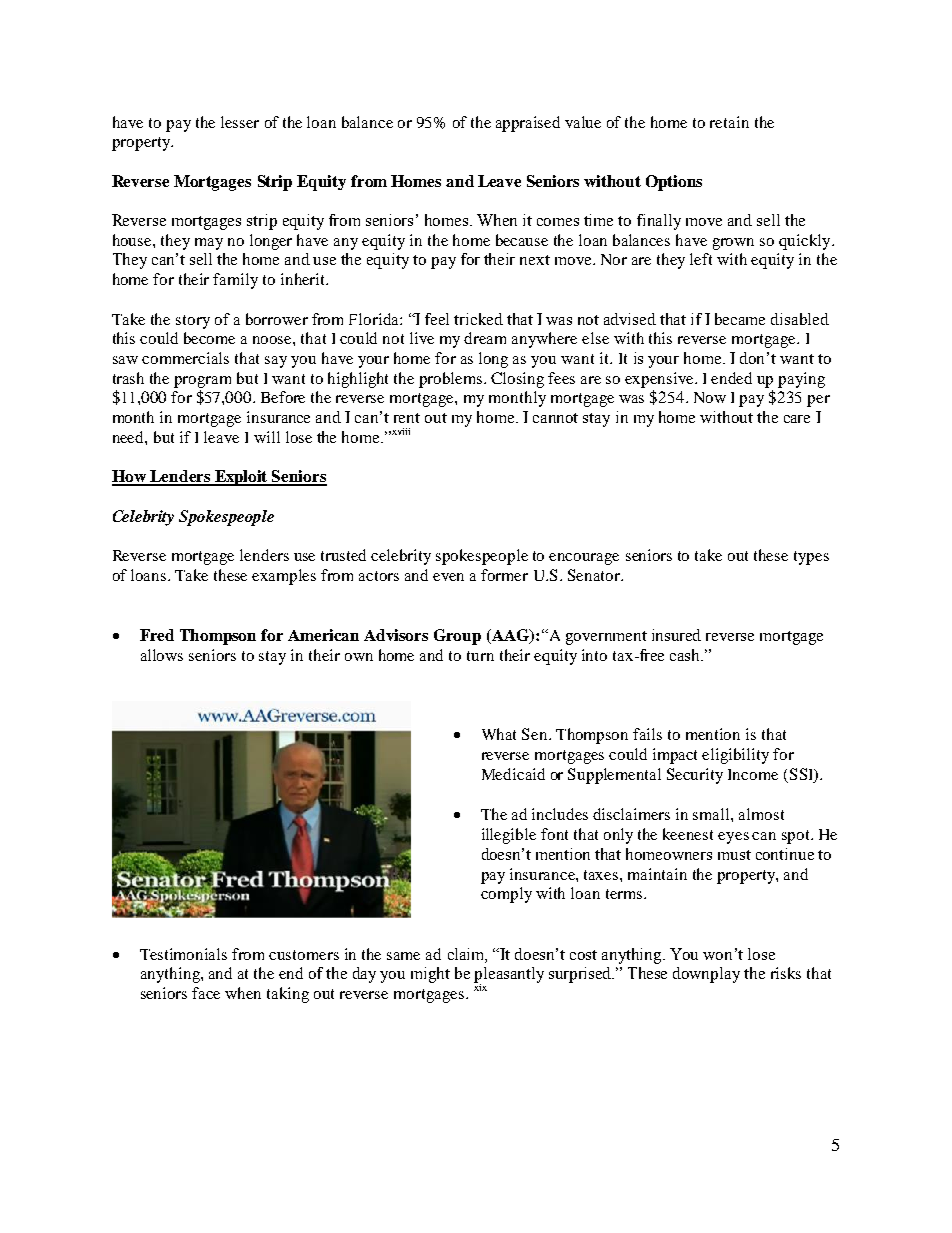 This image has width=952, height=1233. I want to click on even, so click(448, 577).
